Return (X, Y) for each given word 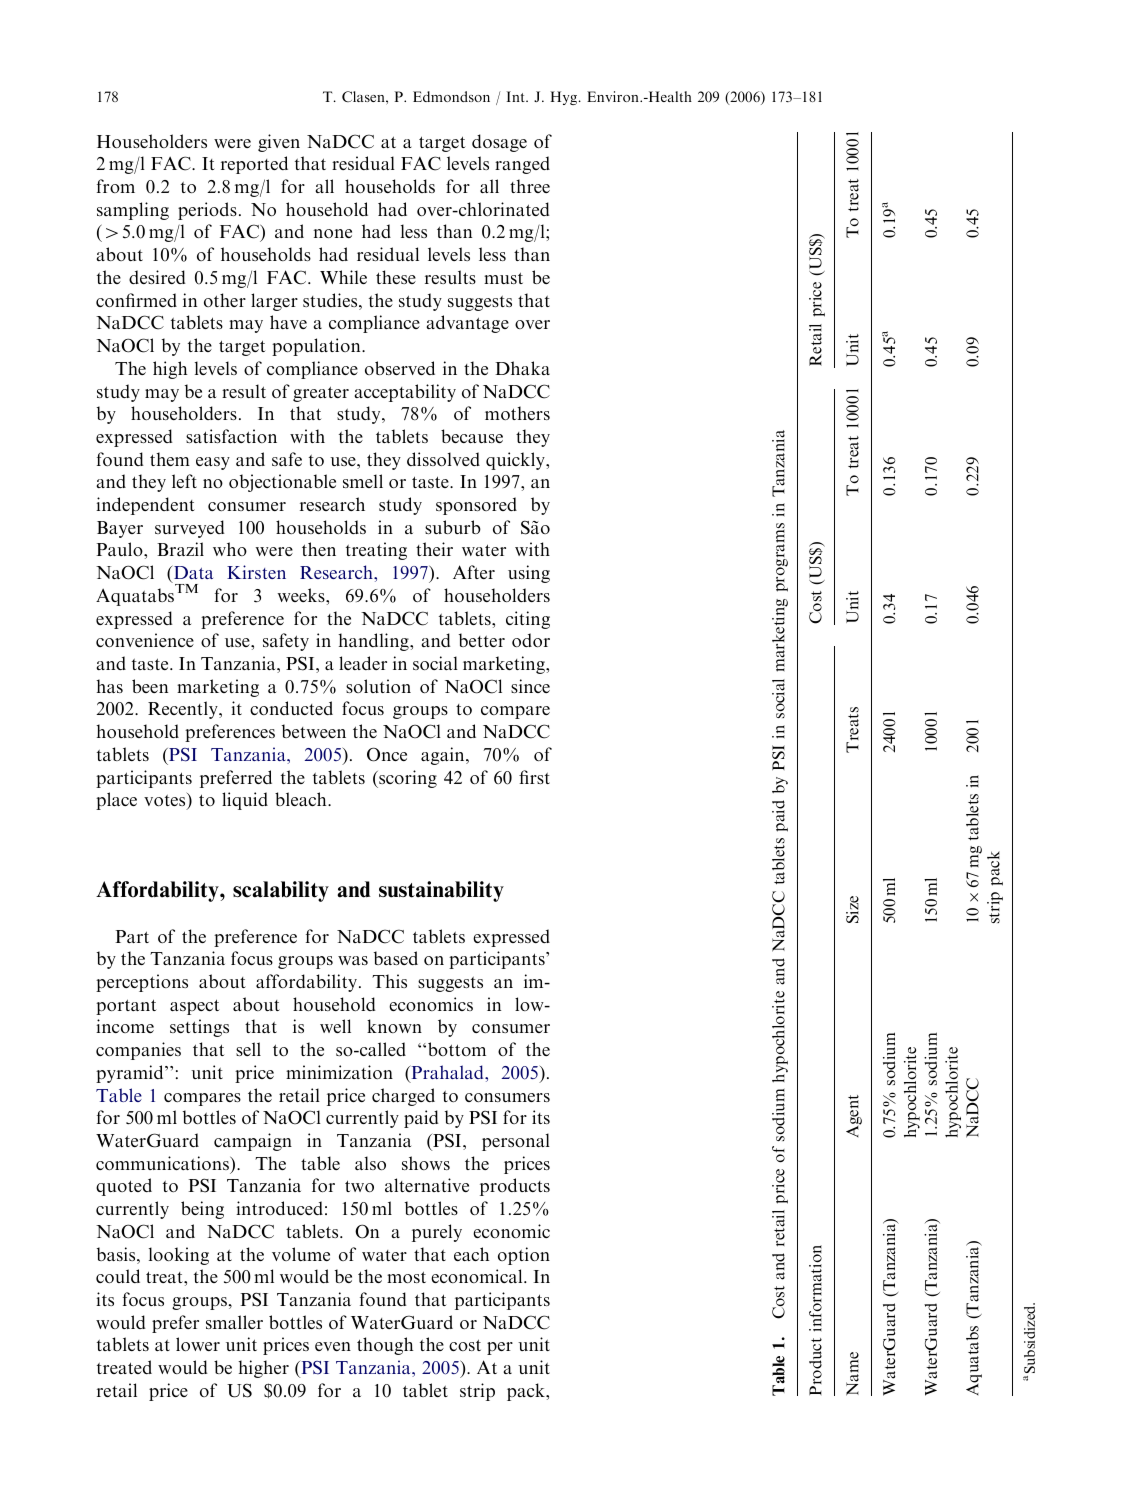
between (314, 731)
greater (321, 394)
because (472, 436)
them (170, 459)
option (524, 1256)
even (333, 1346)
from (116, 186)
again (444, 756)
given (279, 143)
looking (179, 1256)
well (335, 1026)
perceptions (142, 983)
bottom (457, 1049)
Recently (184, 710)
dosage (499, 143)
